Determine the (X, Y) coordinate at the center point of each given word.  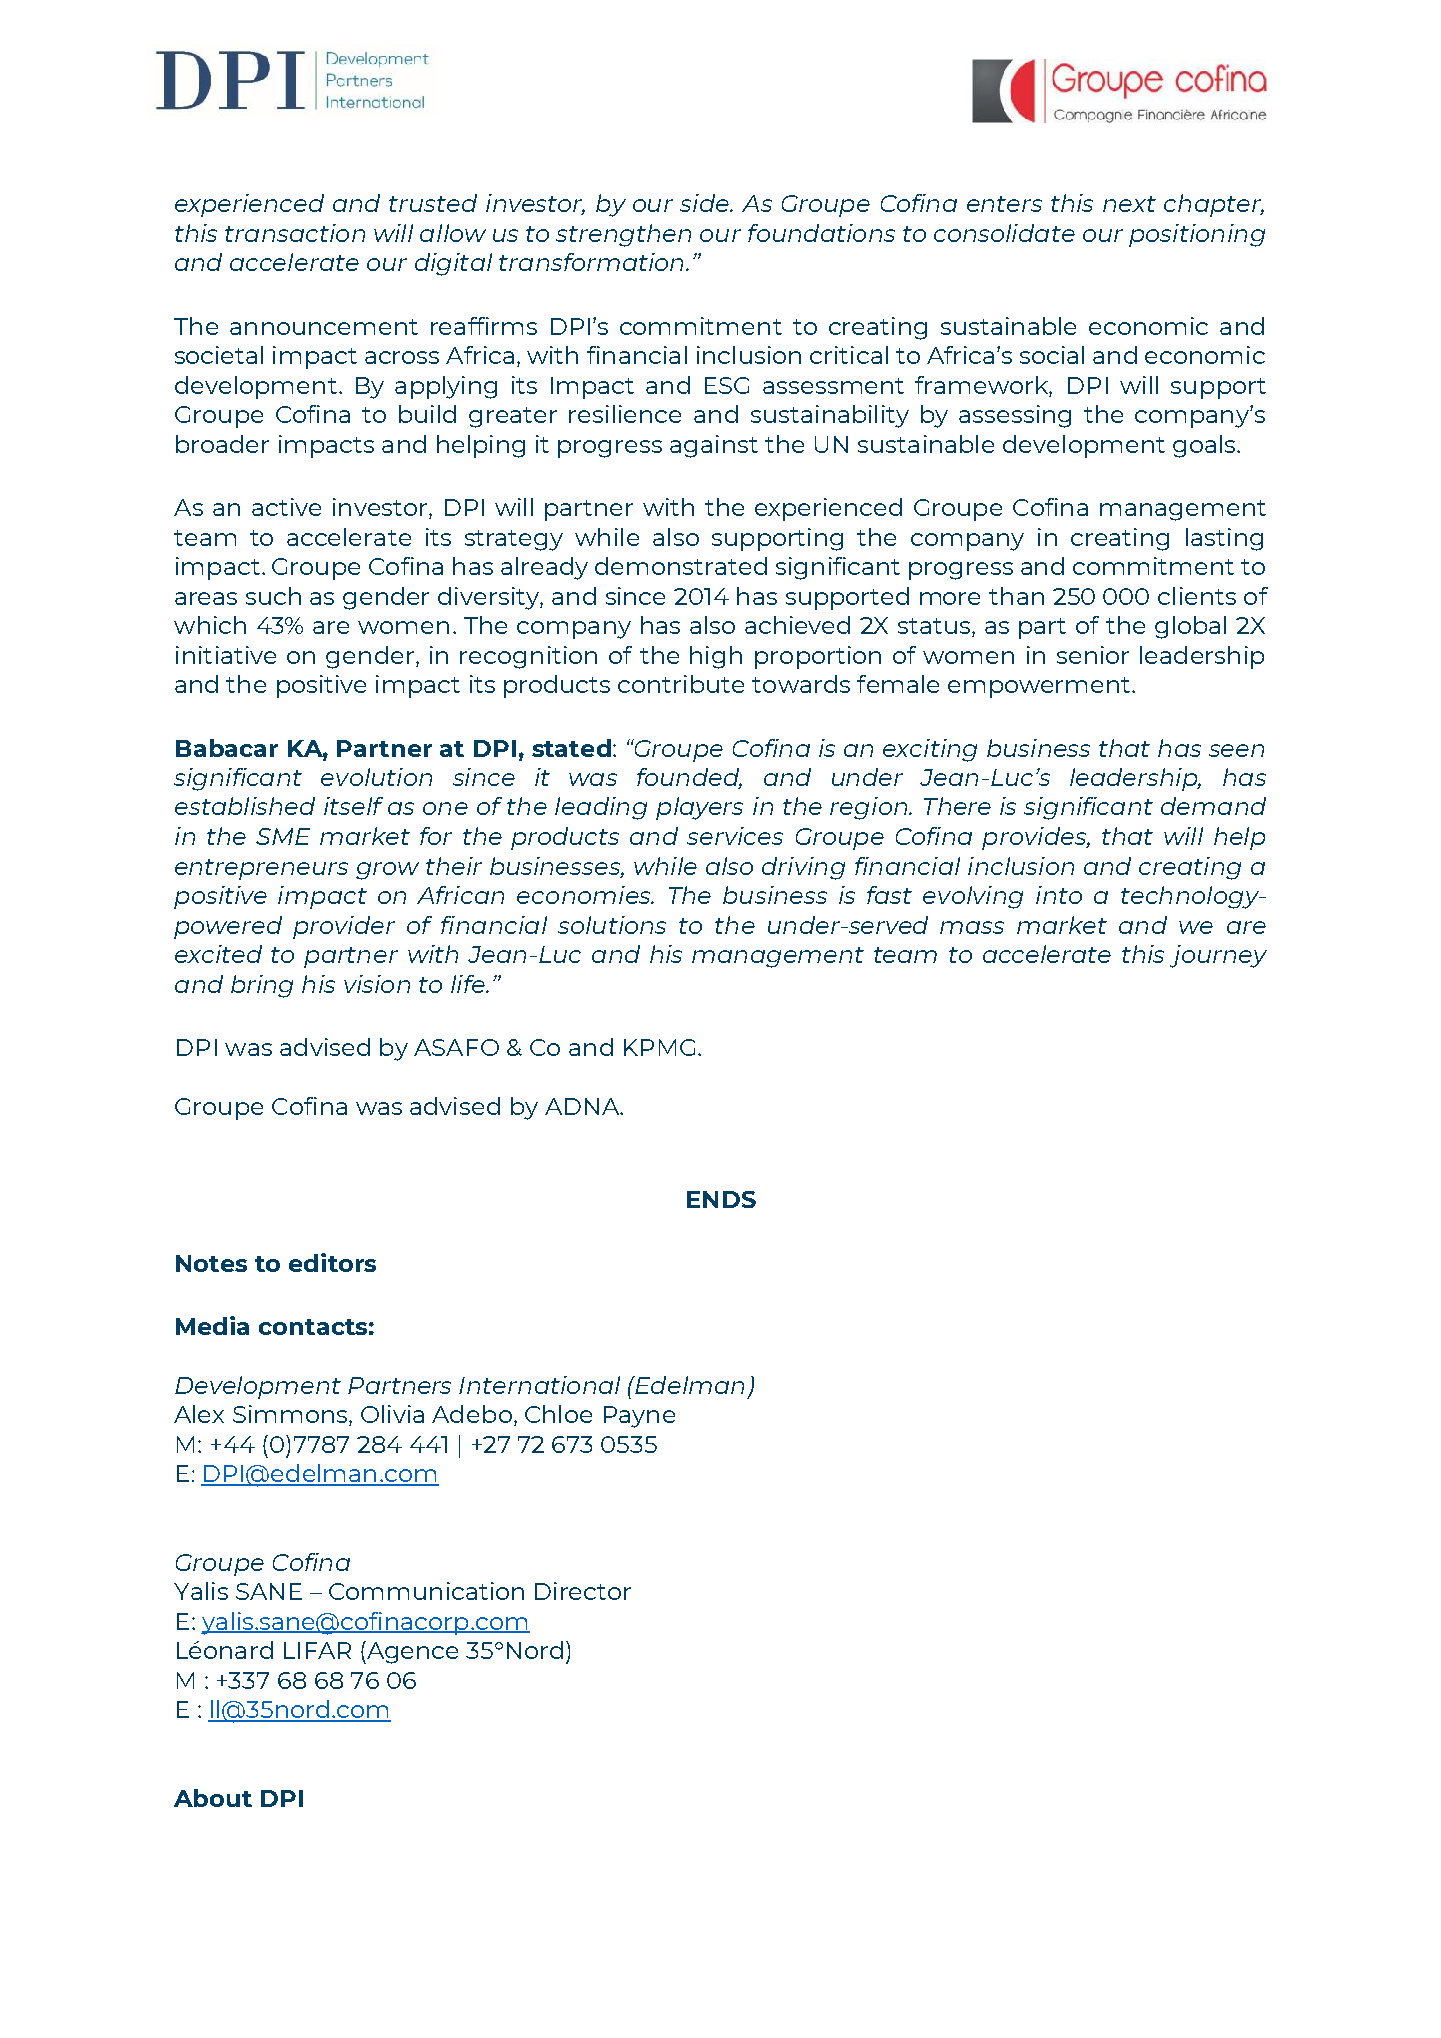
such (273, 596)
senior (1093, 655)
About (213, 1798)
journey (1218, 956)
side (706, 203)
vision (377, 984)
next (1129, 204)
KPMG (659, 1047)
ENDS (721, 1199)
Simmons (291, 1415)
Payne (639, 1417)
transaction (295, 233)
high (716, 657)
